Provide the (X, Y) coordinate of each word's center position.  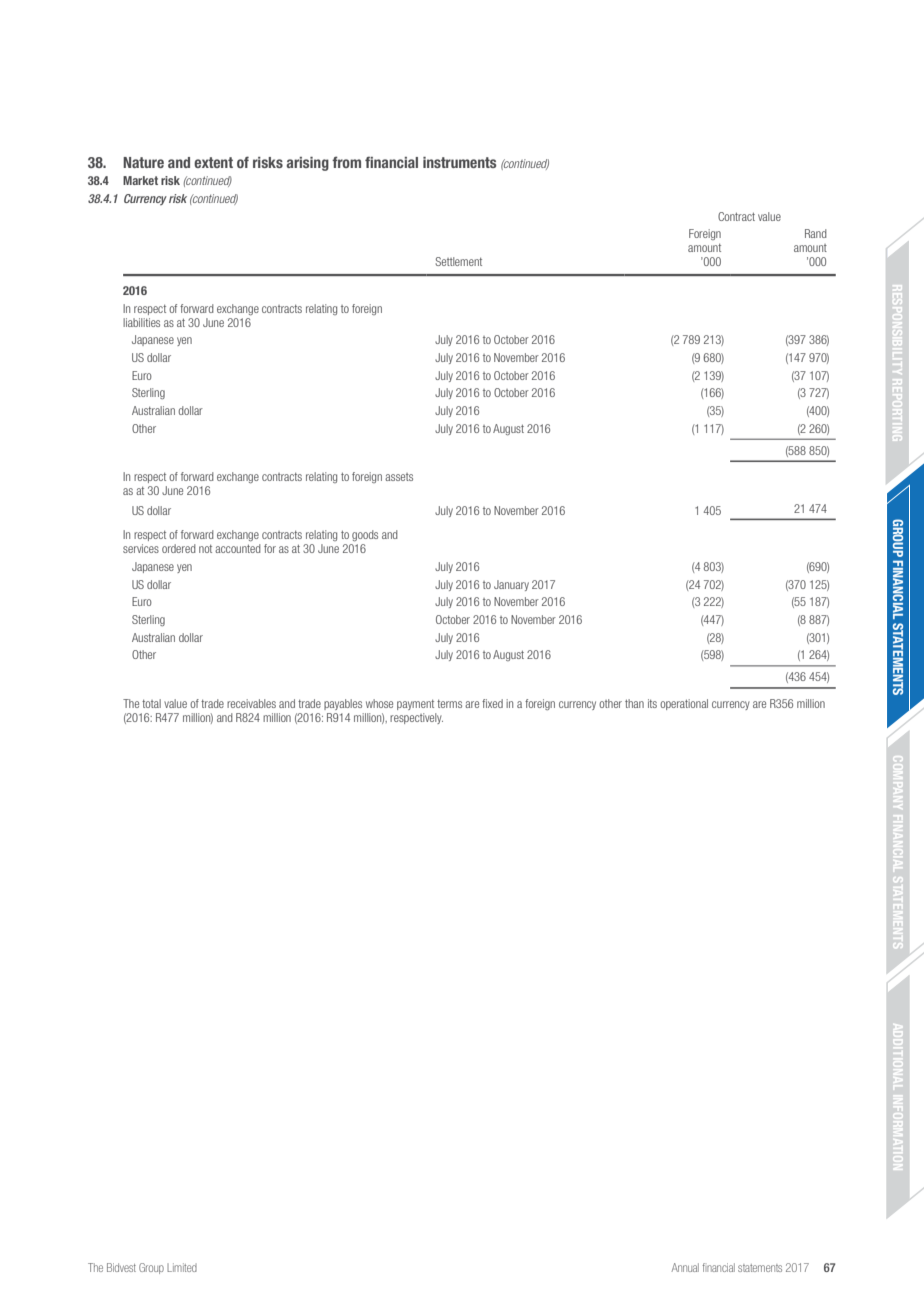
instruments (459, 162)
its (652, 703)
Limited (182, 1267)
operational (684, 704)
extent (213, 162)
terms (449, 704)
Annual (685, 1267)
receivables (251, 703)
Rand (816, 233)
